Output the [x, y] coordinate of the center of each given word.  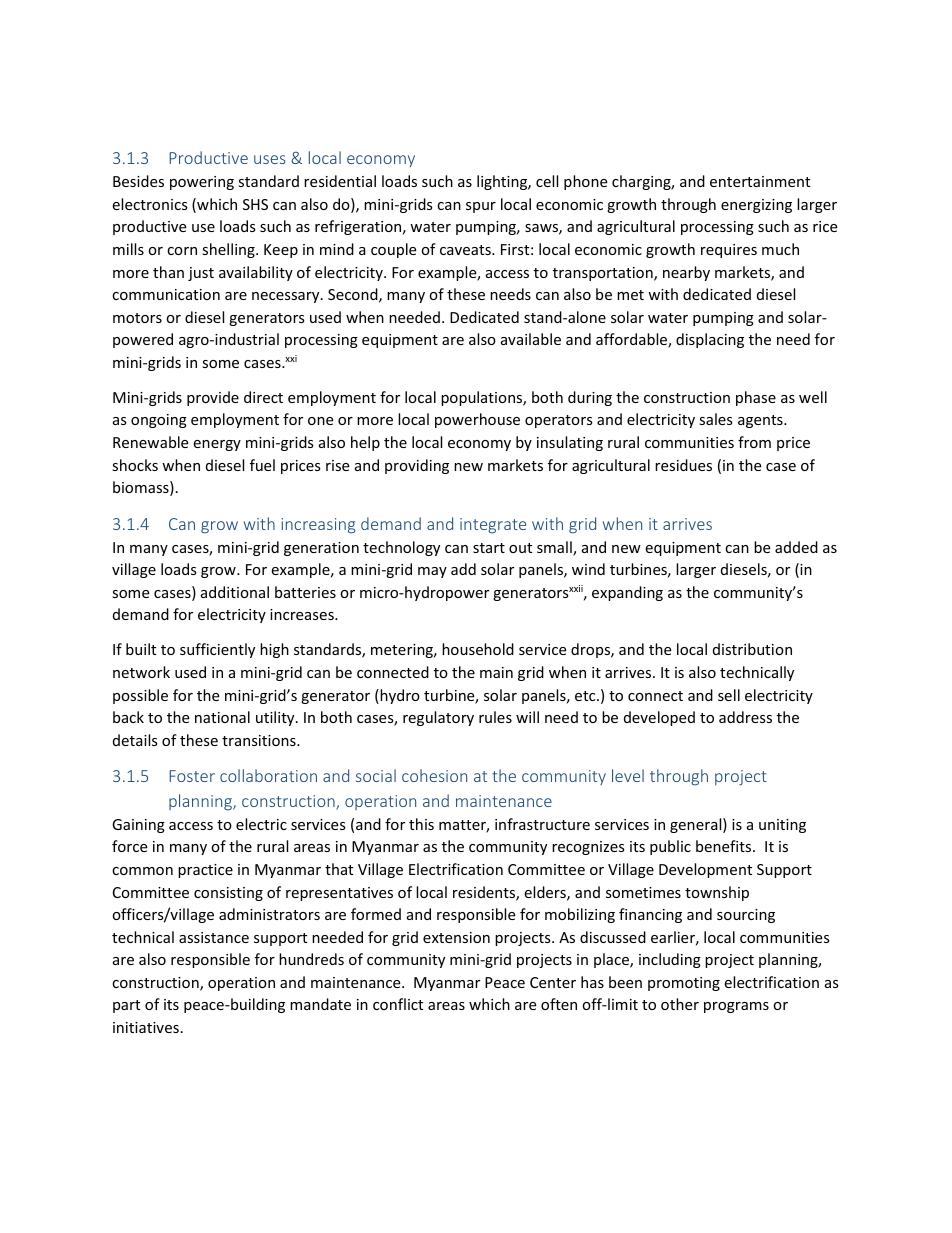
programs [736, 1007]
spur [481, 207]
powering [202, 183]
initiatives [146, 1027]
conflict [398, 1004]
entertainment [760, 181]
